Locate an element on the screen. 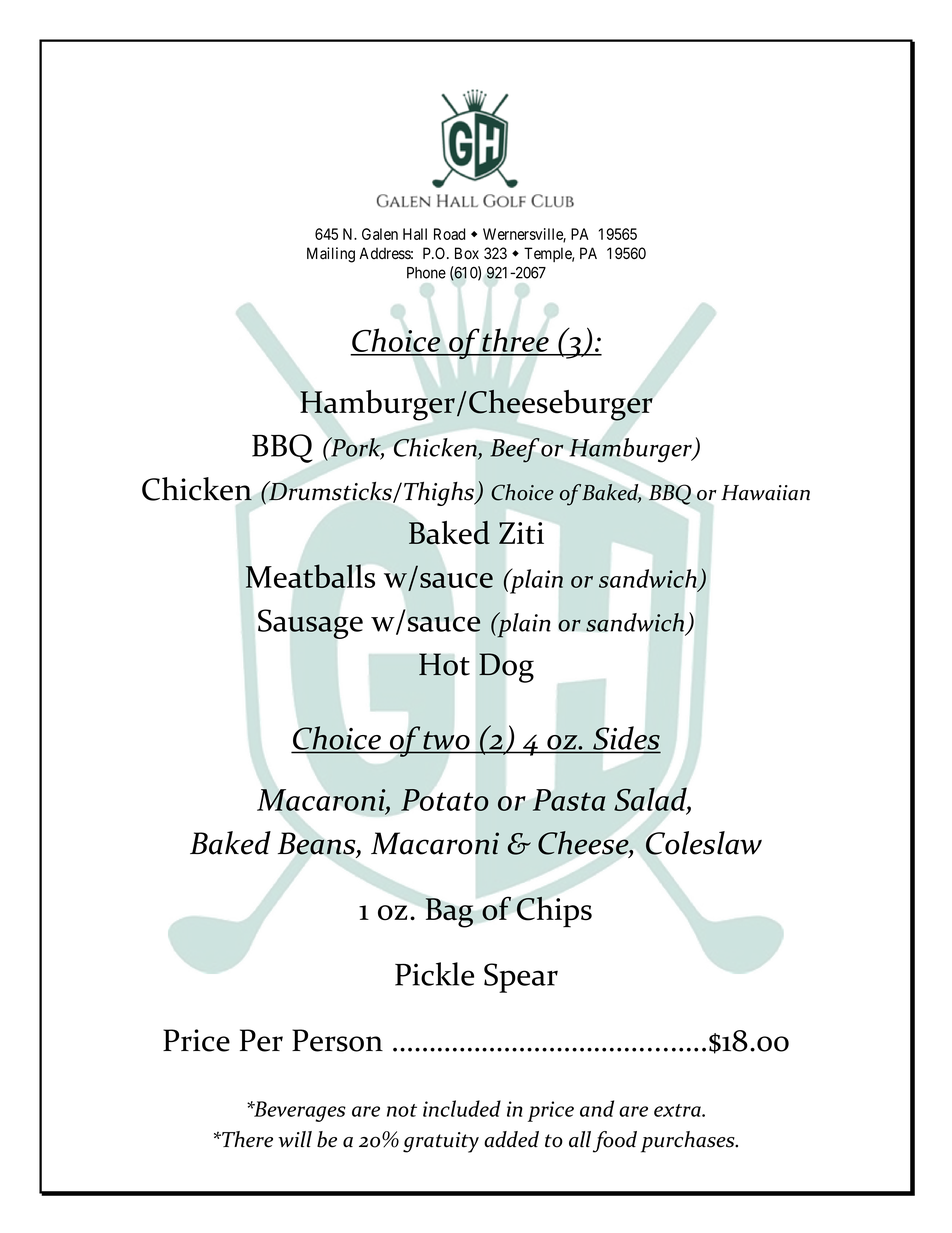 Image resolution: width=952 pixels, height=1233 pixels. Hawaiian is located at coordinates (765, 493).
